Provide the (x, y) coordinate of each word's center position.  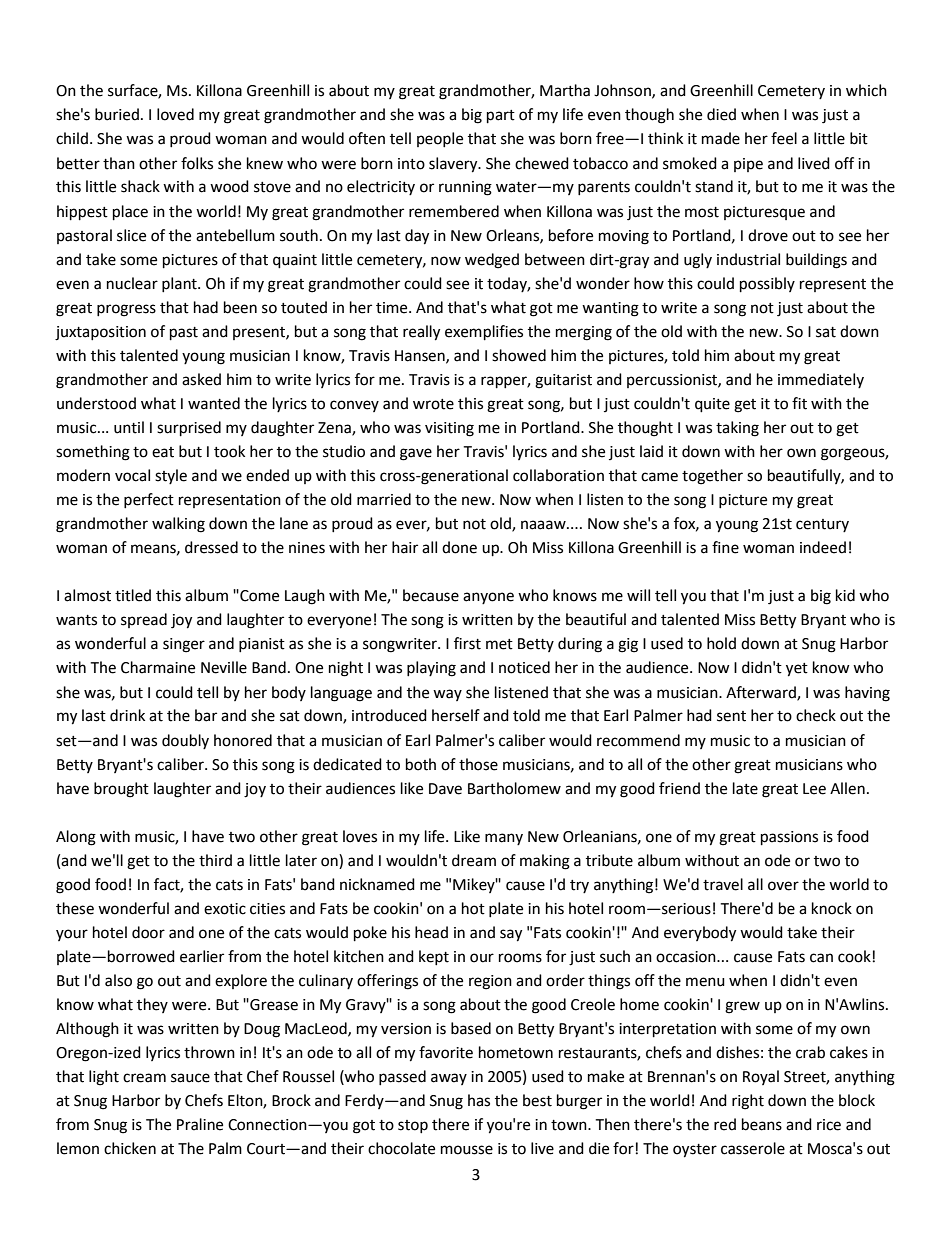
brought (121, 790)
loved (175, 114)
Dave (445, 789)
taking (737, 429)
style (171, 476)
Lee (814, 789)
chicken (130, 1148)
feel (784, 138)
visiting (449, 429)
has (479, 1100)
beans (762, 1124)
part (501, 117)
